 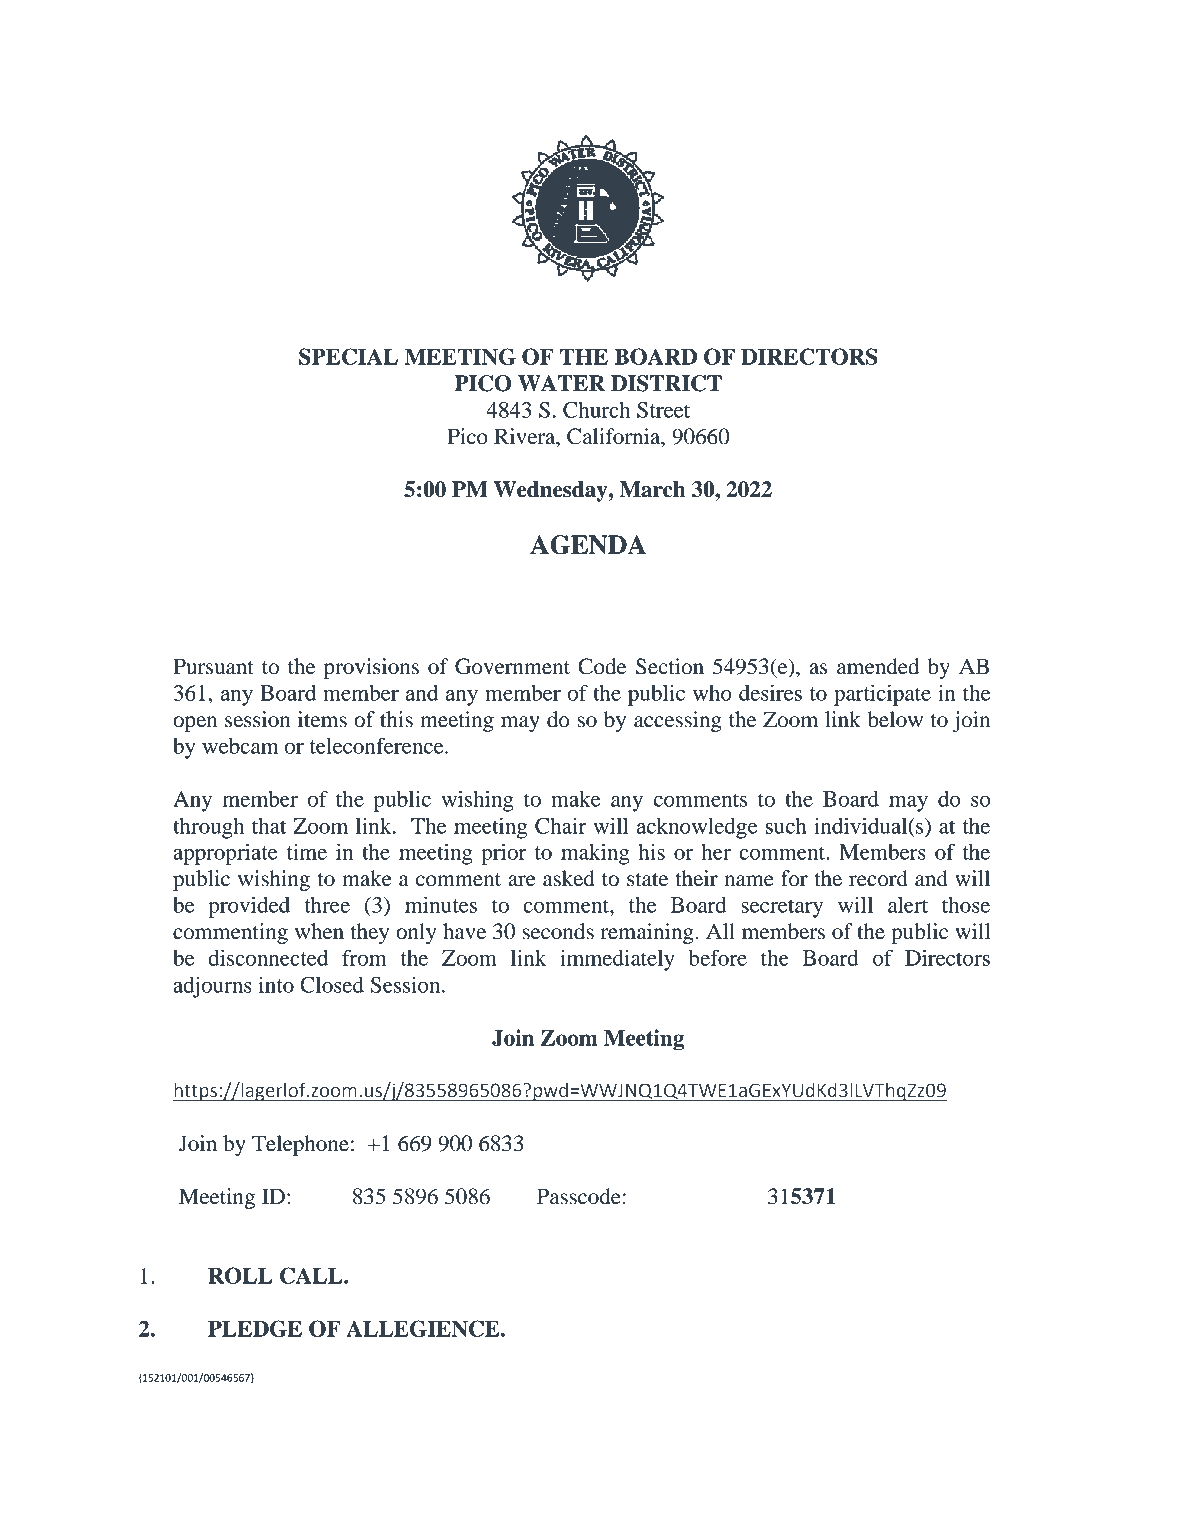 I want to click on WATER, so click(x=561, y=383).
